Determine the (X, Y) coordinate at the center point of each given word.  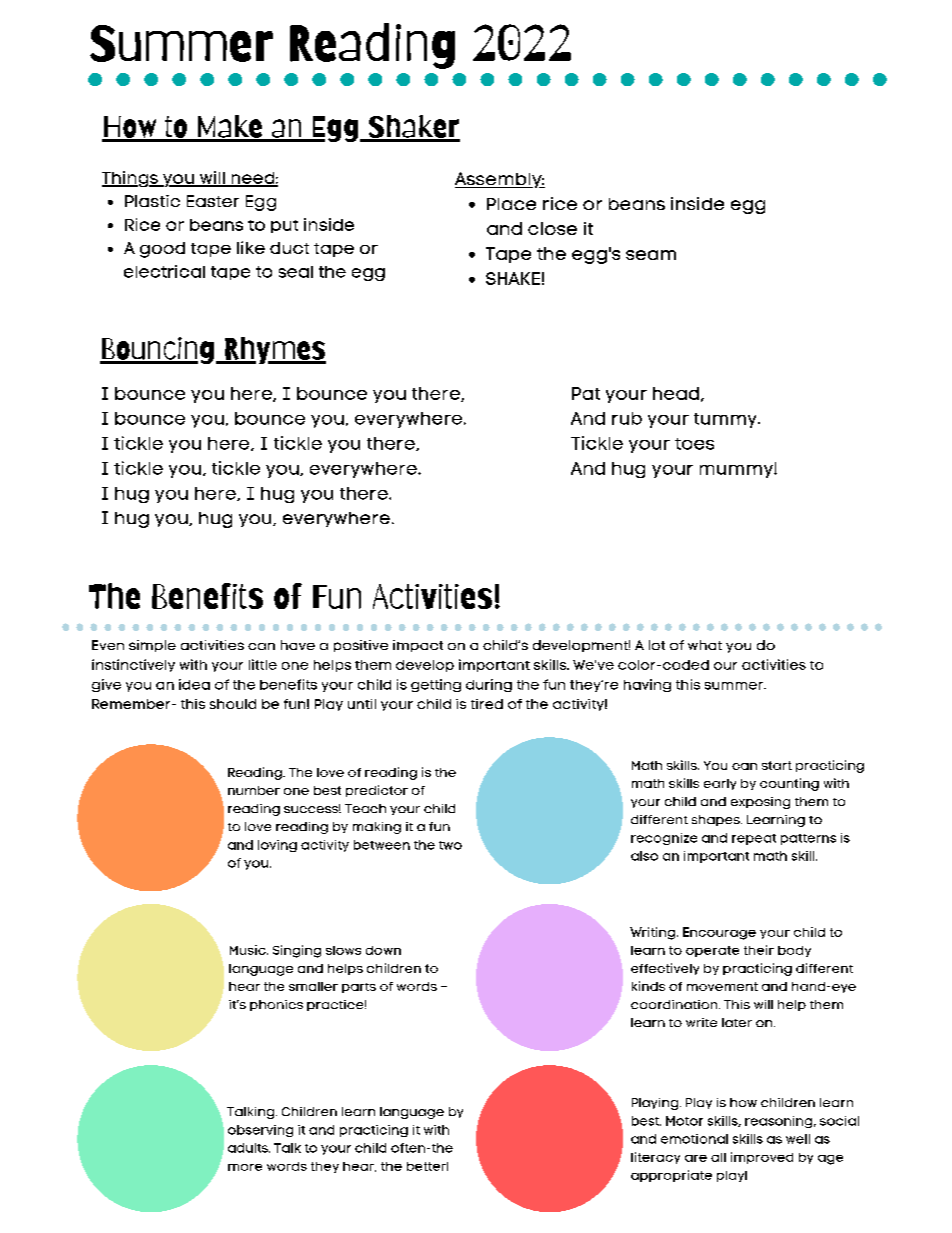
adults (249, 1148)
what (705, 645)
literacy (655, 1158)
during (489, 685)
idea (194, 684)
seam (651, 255)
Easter (213, 201)
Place (511, 204)
